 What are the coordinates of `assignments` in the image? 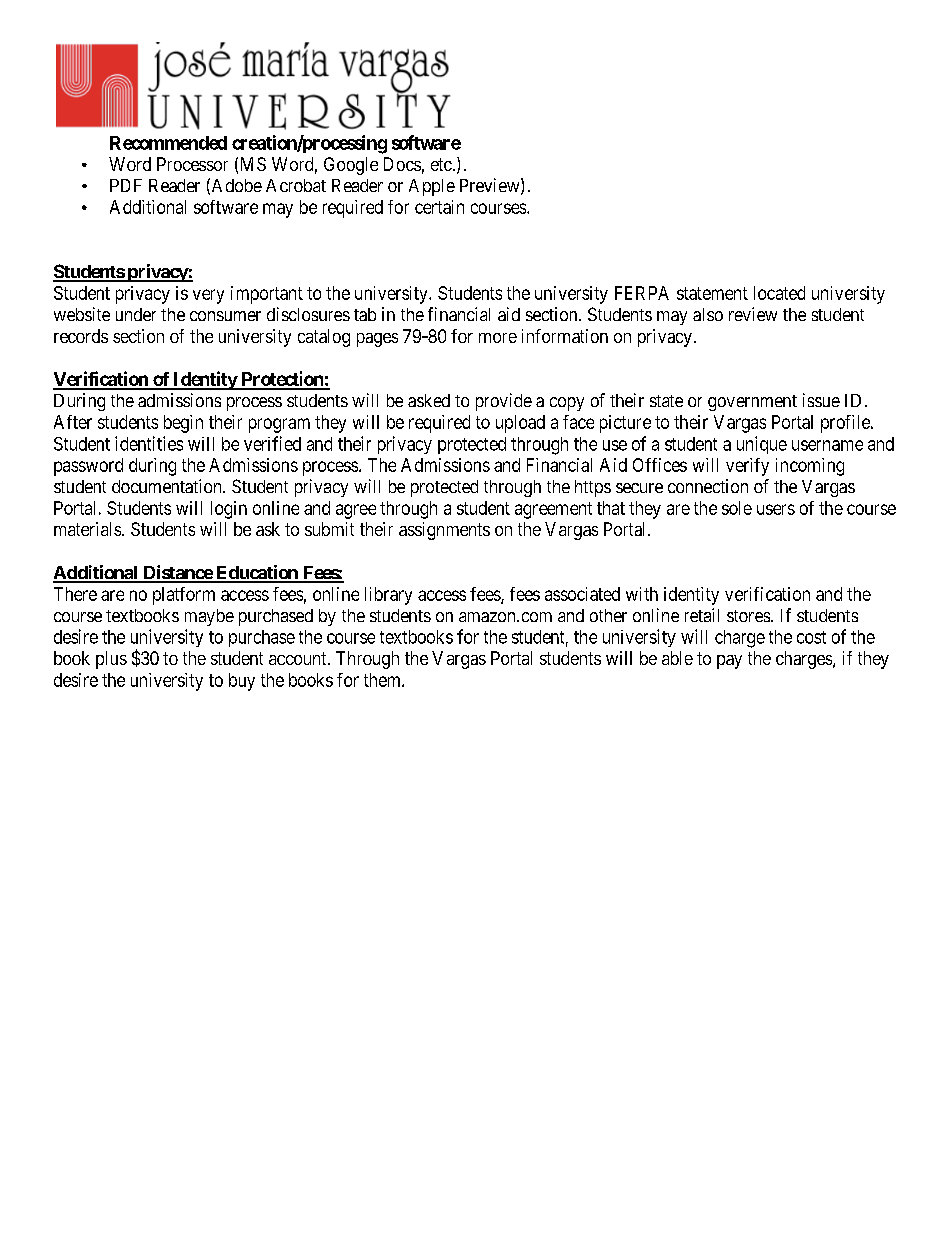 It's located at (444, 531).
